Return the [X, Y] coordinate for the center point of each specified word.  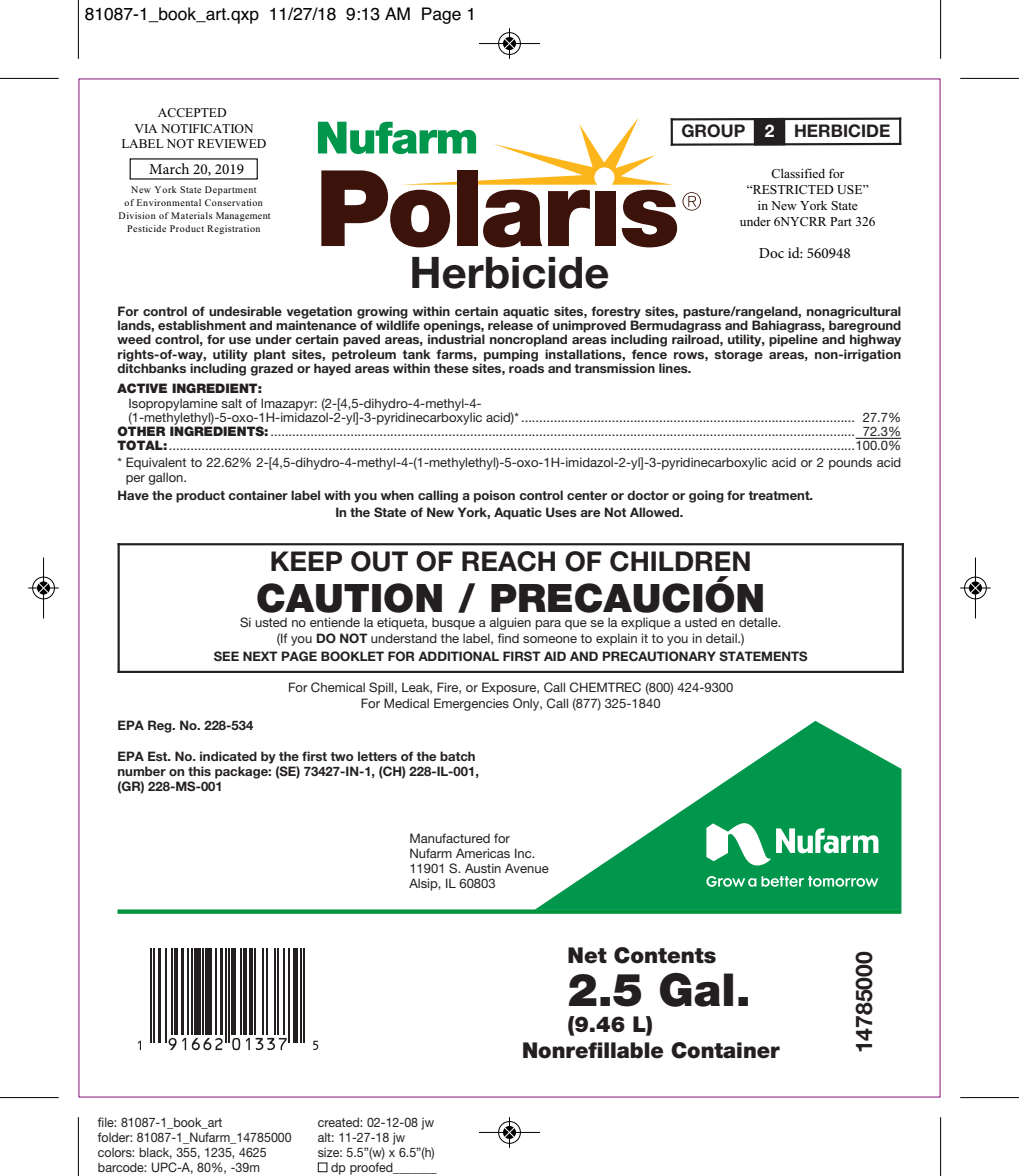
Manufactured [450, 838]
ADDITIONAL [458, 656]
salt [231, 403]
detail [722, 638]
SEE [226, 656]
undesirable [245, 311]
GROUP [713, 131]
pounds [850, 463]
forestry [616, 313]
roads [526, 367]
